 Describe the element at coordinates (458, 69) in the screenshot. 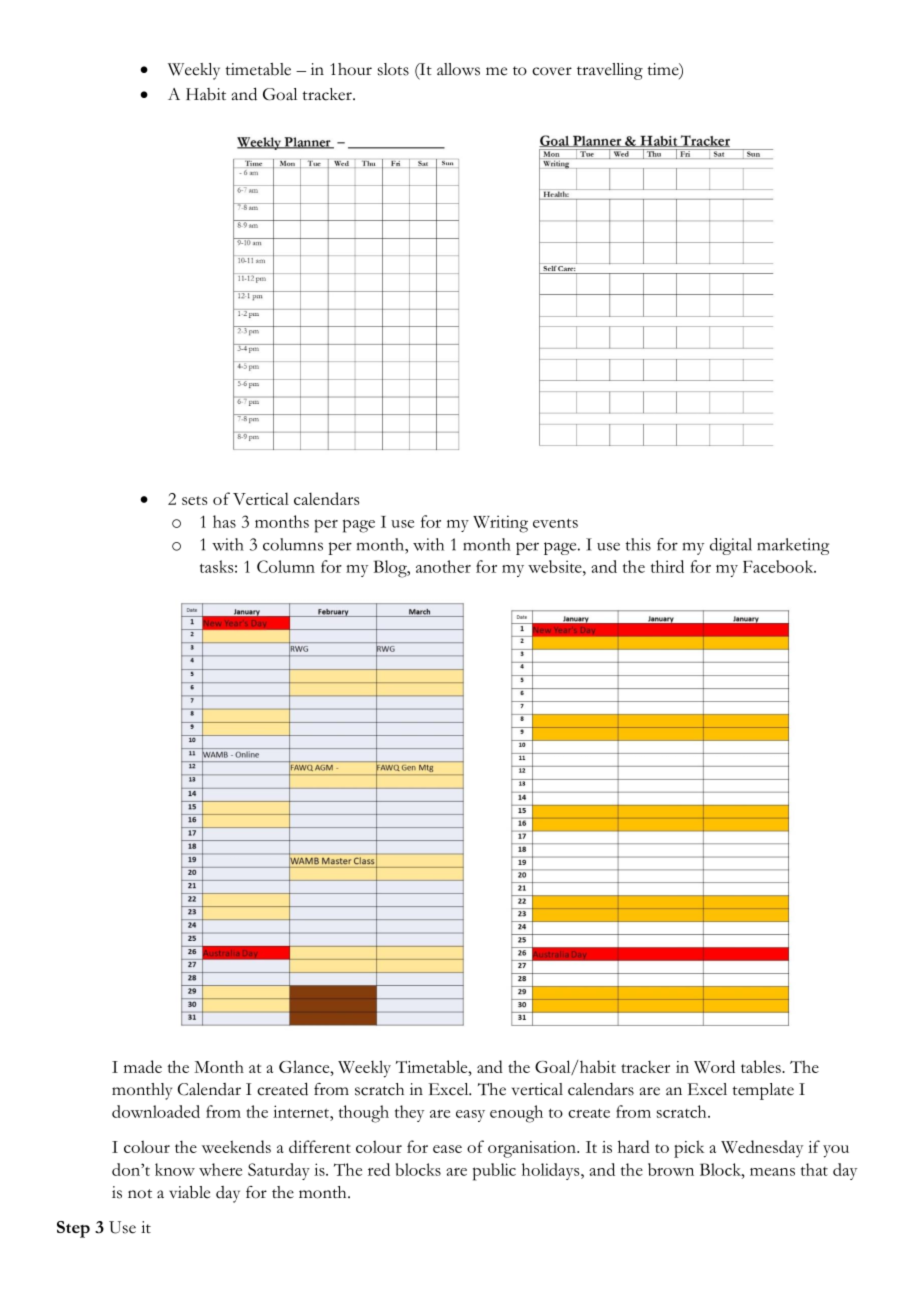

I see `allows` at that location.
